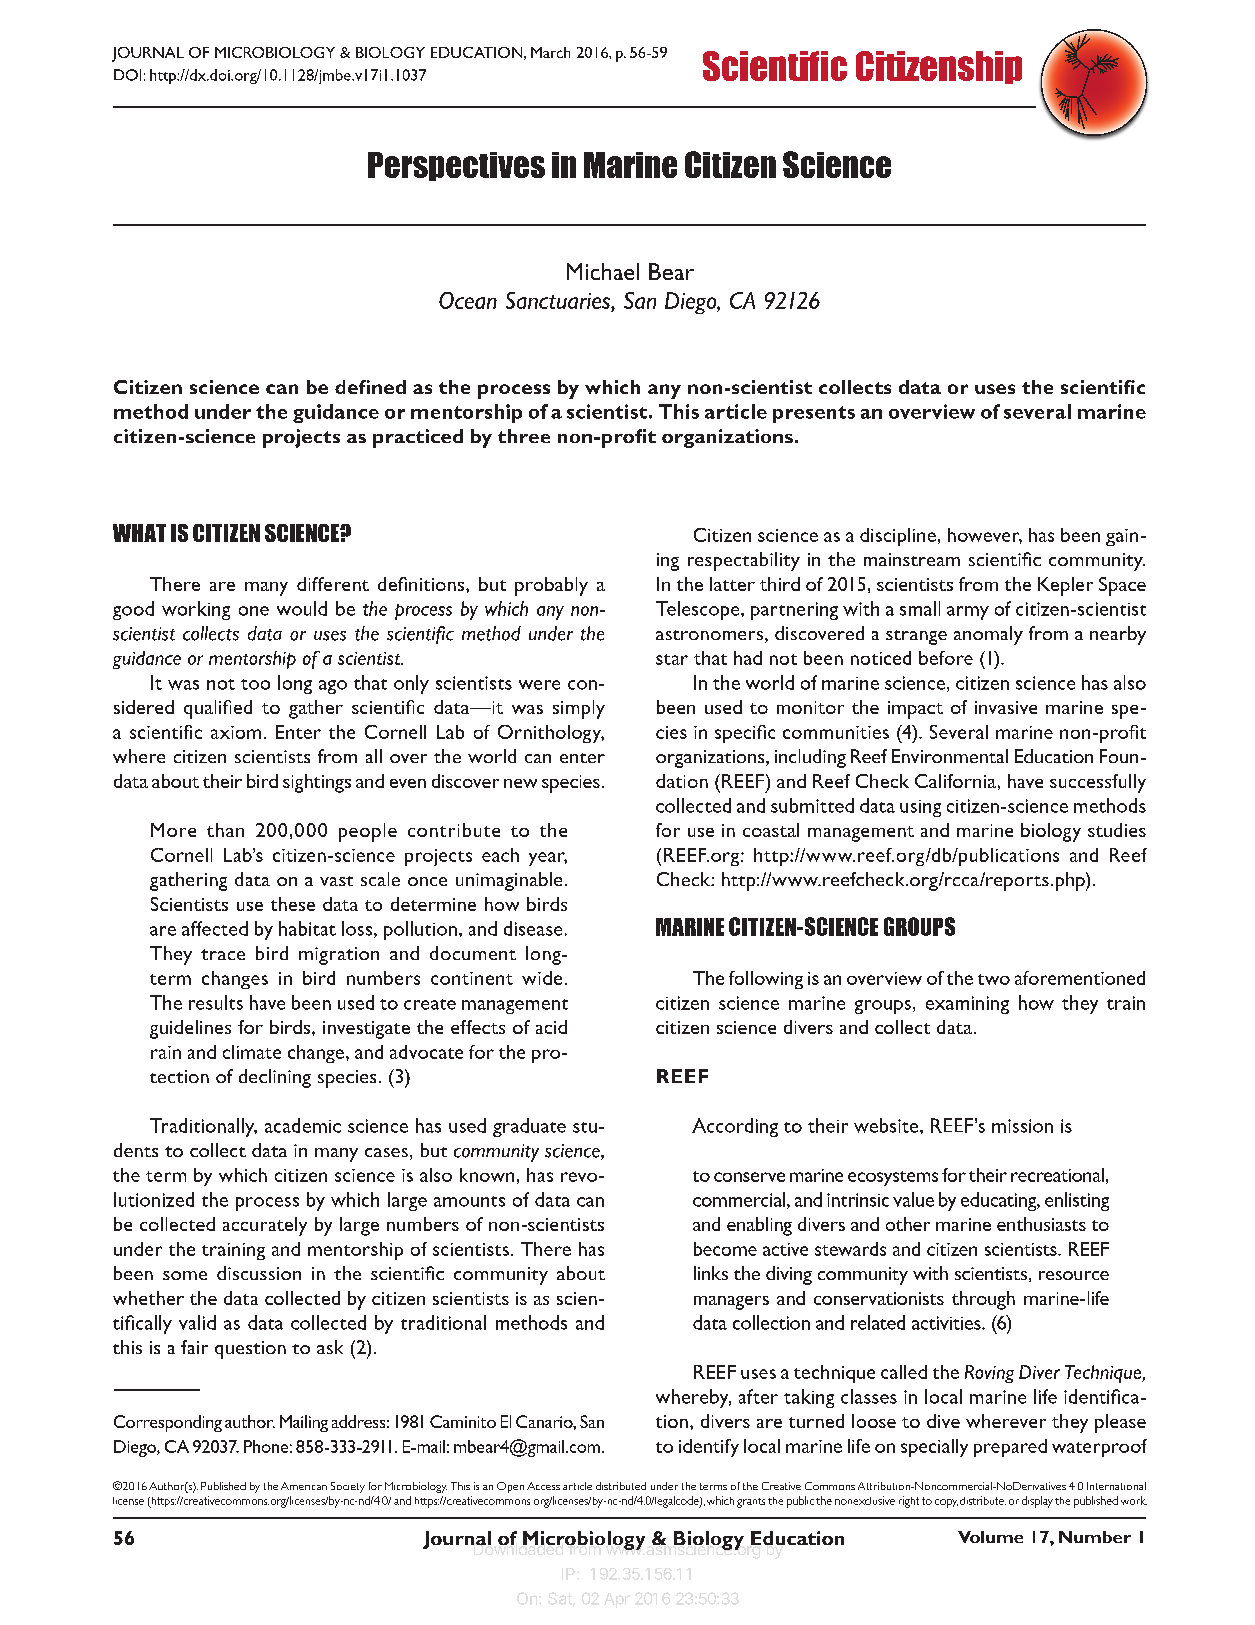 The image size is (1255, 1625). I want to click on American, so click(304, 1486).
